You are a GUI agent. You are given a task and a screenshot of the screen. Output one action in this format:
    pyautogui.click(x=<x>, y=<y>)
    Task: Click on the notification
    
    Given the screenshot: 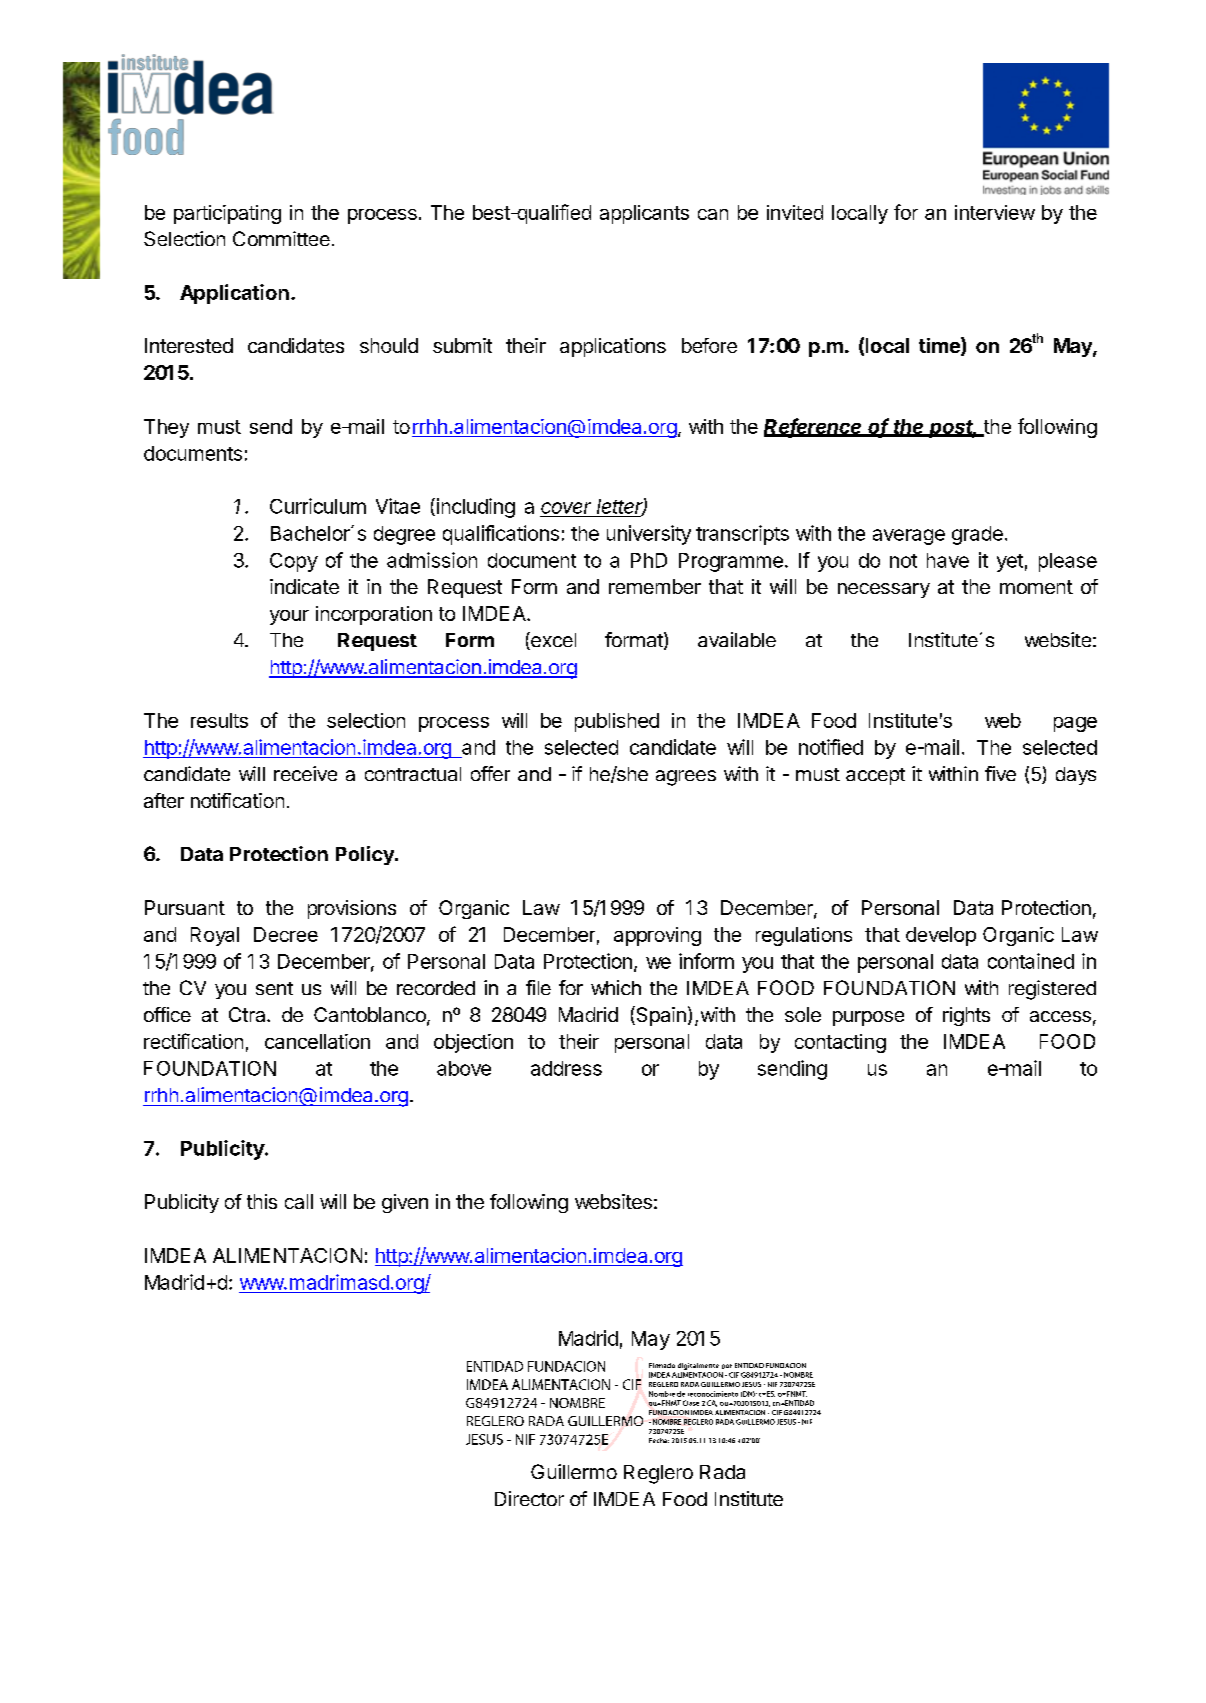 What is the action you would take?
    pyautogui.click(x=237, y=800)
